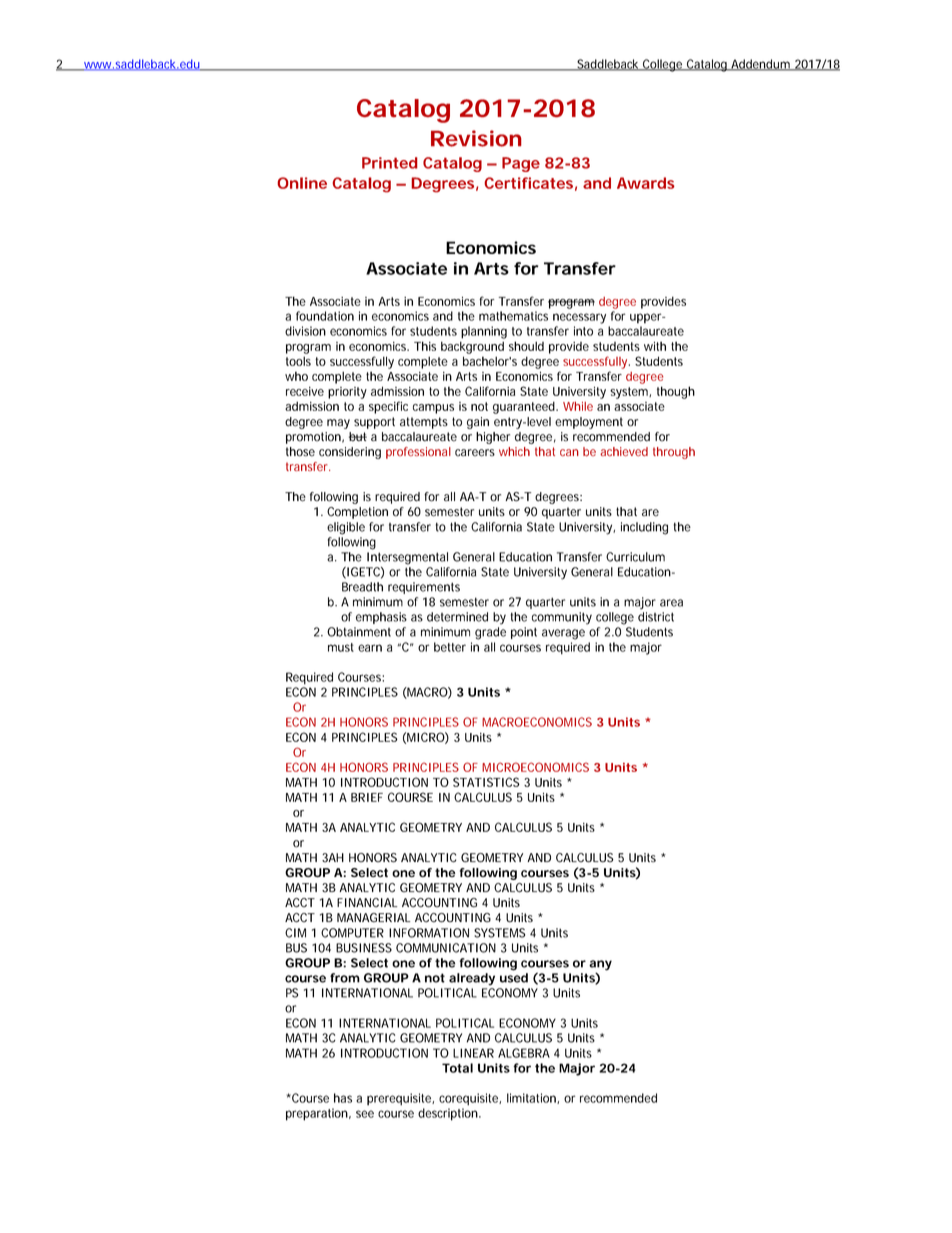 This screenshot has height=1233, width=952. What do you see at coordinates (325, 316) in the screenshot?
I see `foundation` at bounding box center [325, 316].
